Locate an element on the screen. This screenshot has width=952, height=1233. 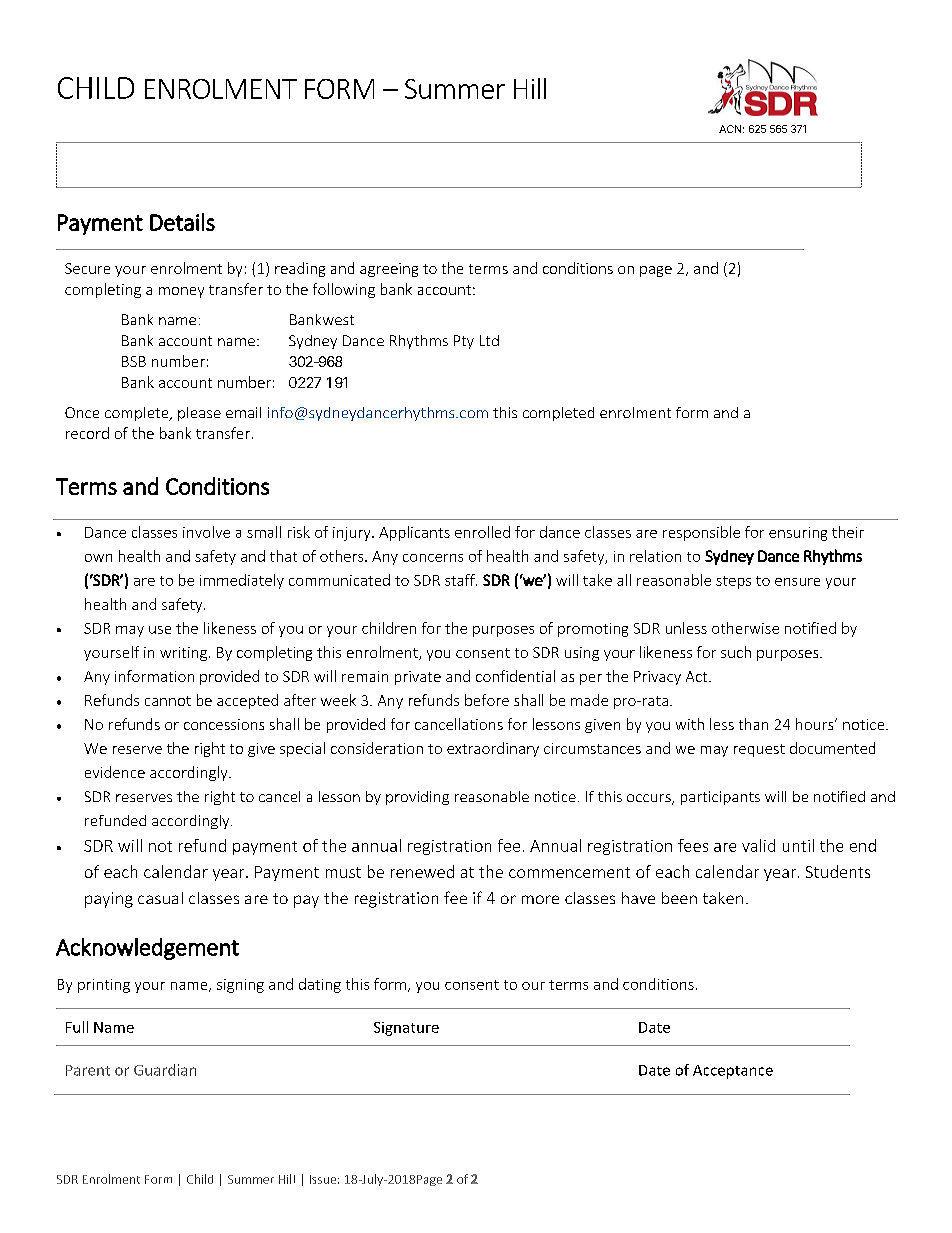
extraordinary is located at coordinates (493, 749).
